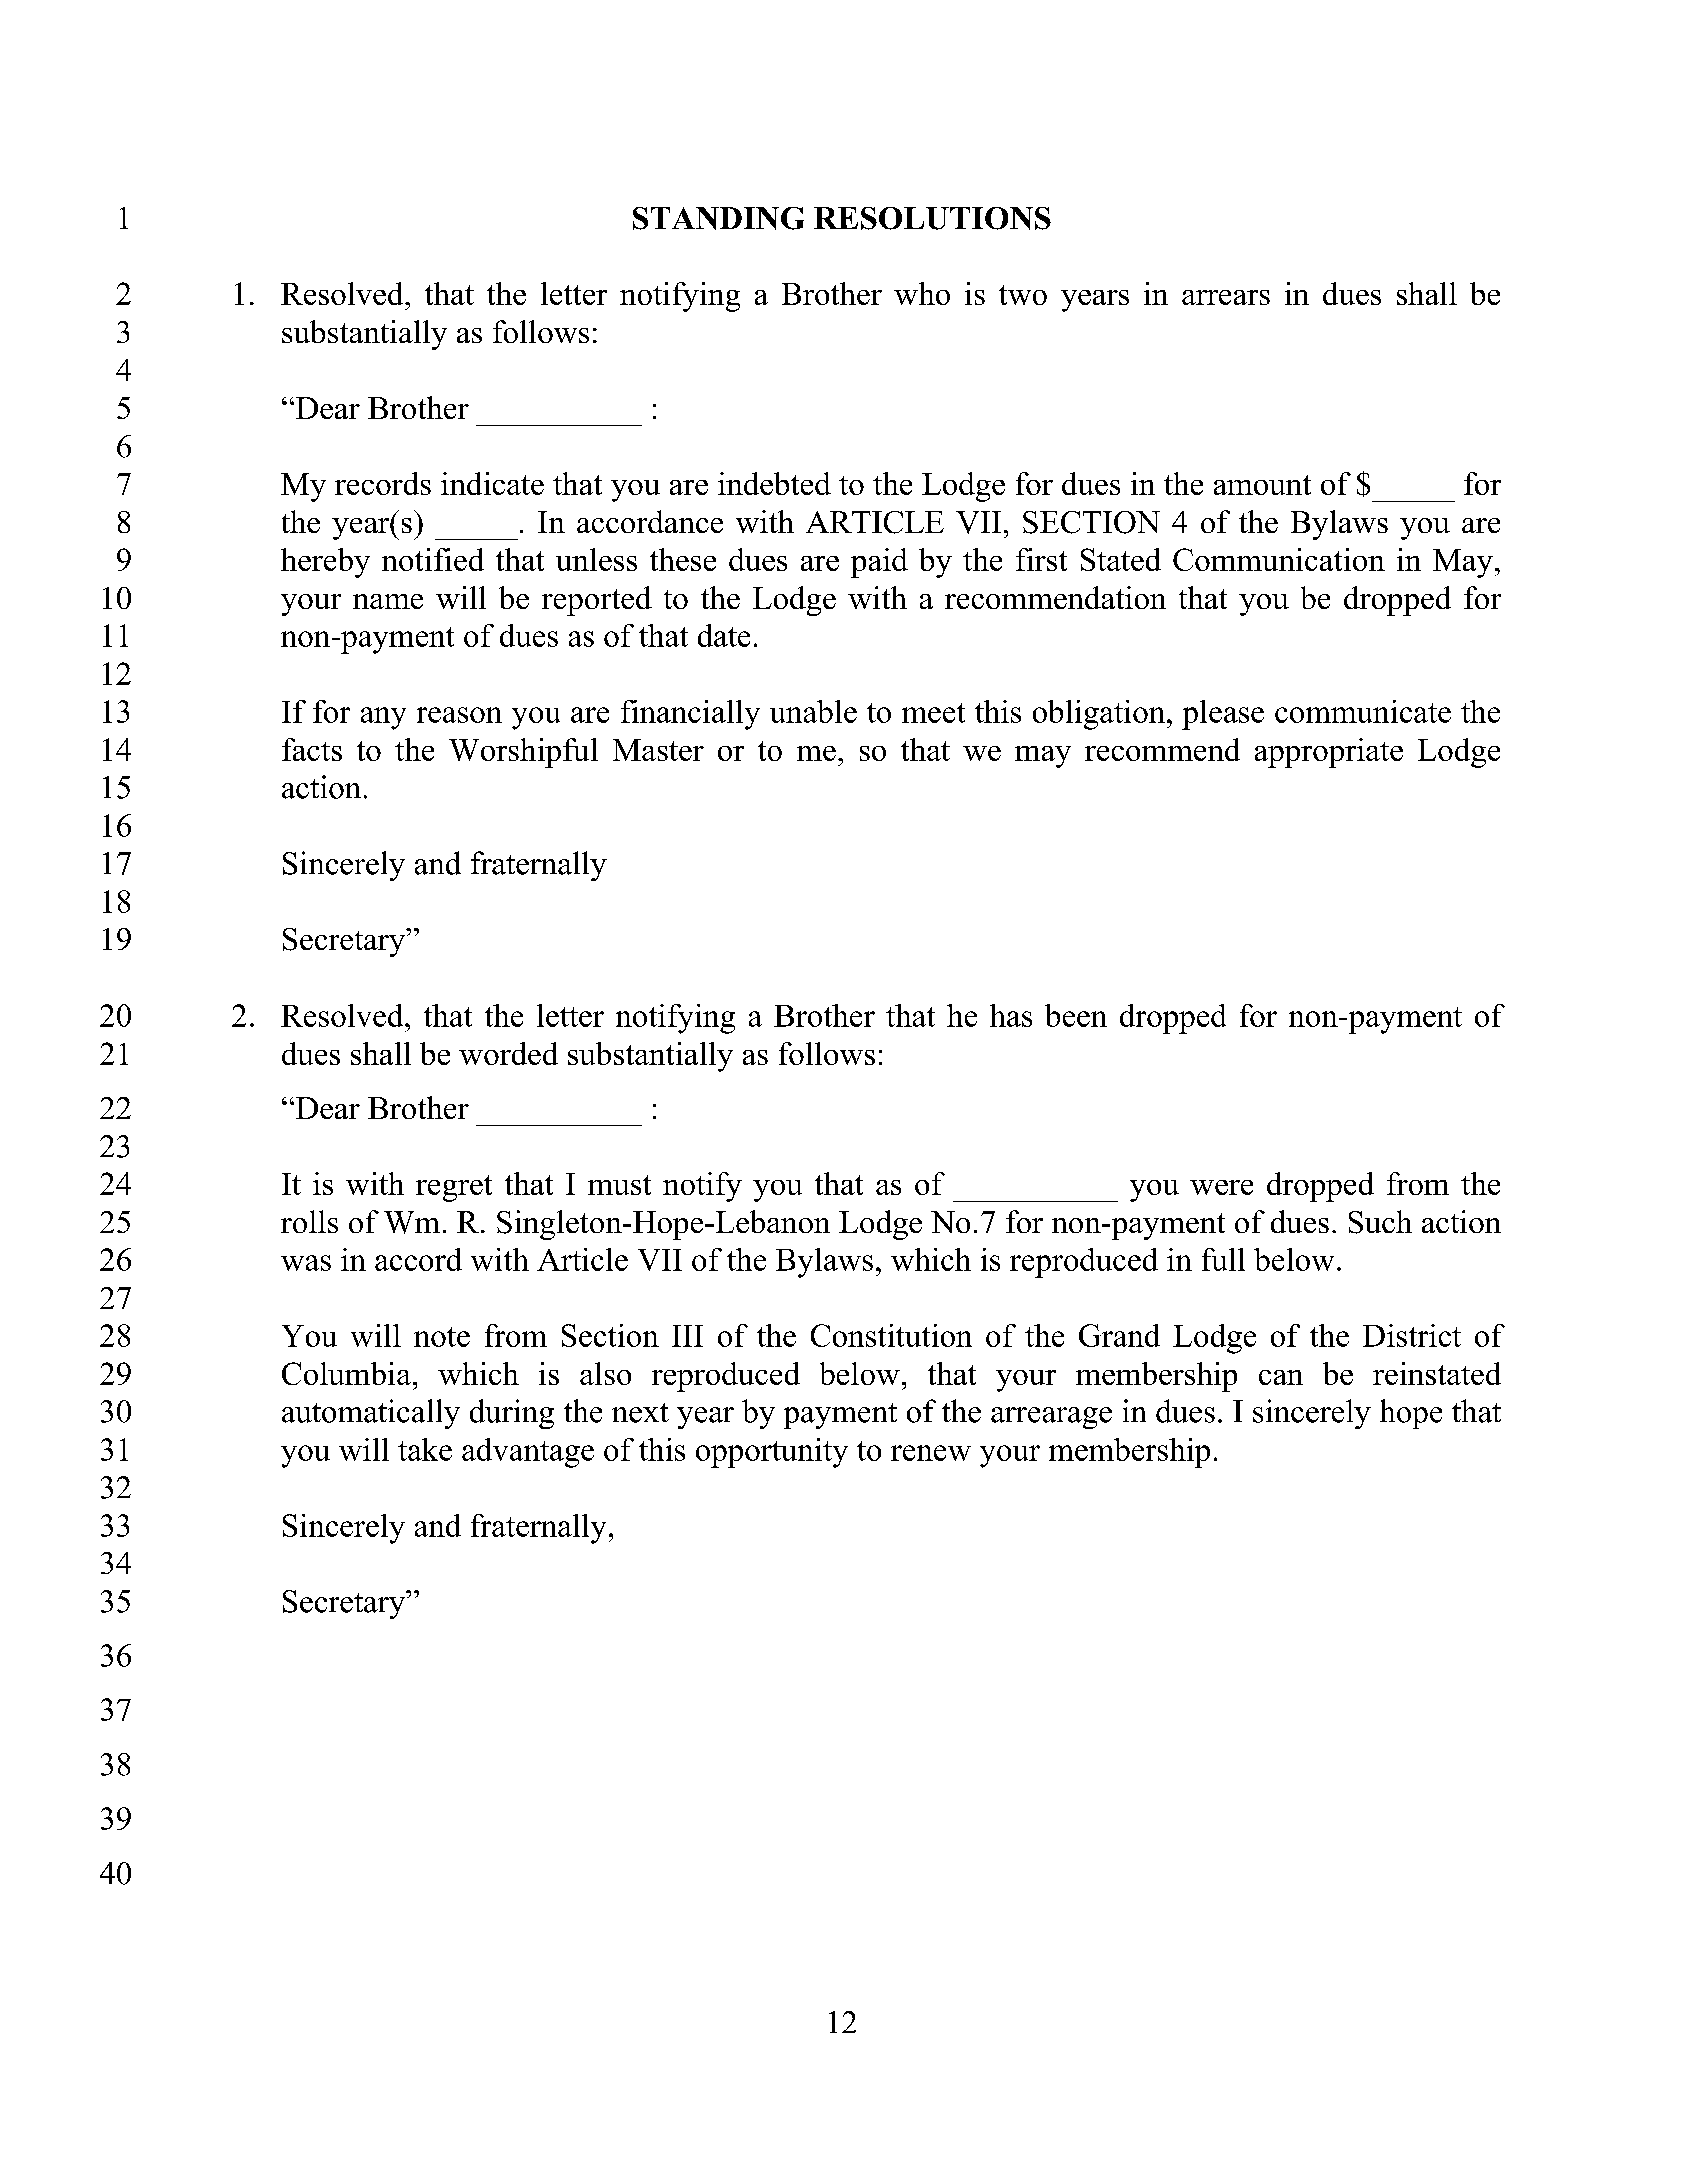 The height and width of the screenshot is (2177, 1682). What do you see at coordinates (1221, 1187) in the screenshot?
I see `were` at bounding box center [1221, 1187].
